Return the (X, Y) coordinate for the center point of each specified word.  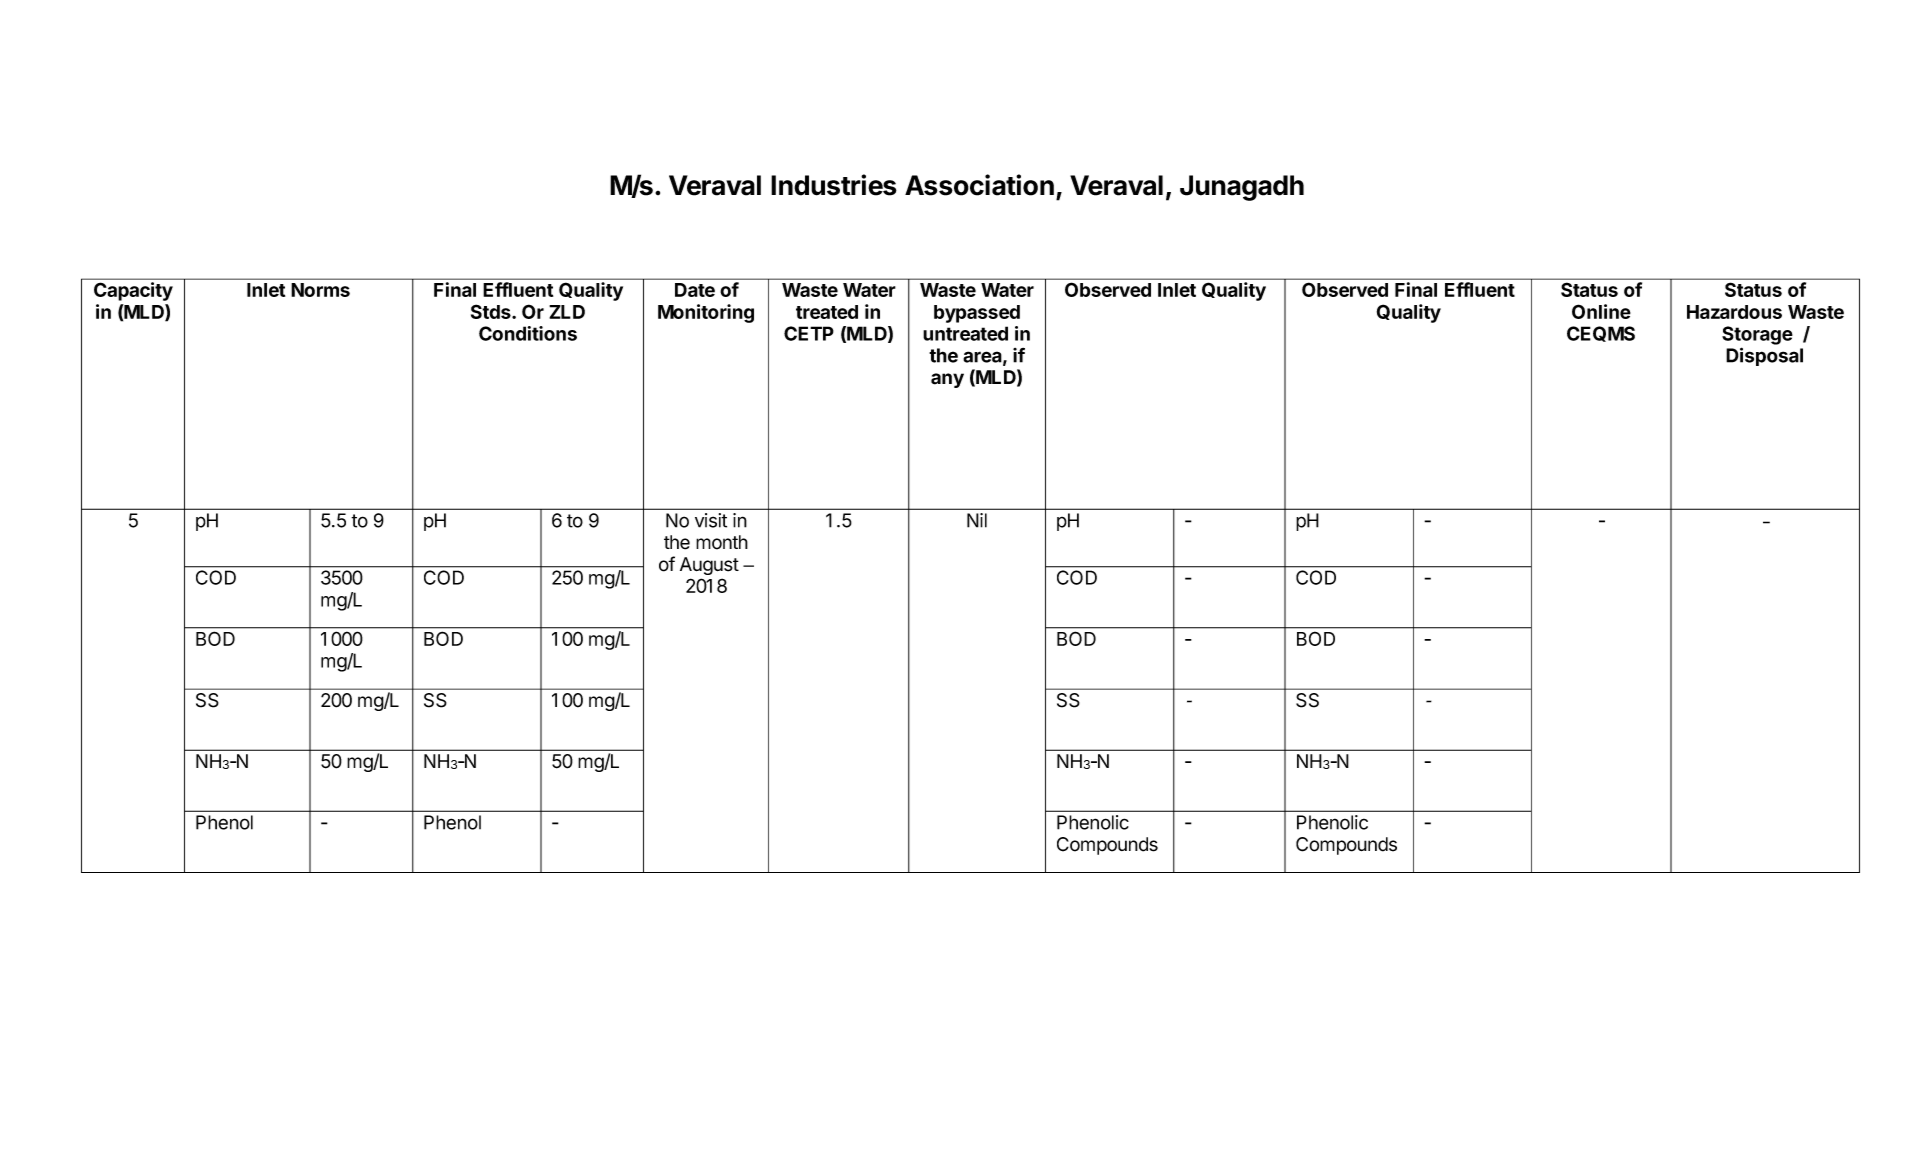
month (722, 542)
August (709, 566)
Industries (834, 185)
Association (979, 185)
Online (1601, 311)
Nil (977, 520)
